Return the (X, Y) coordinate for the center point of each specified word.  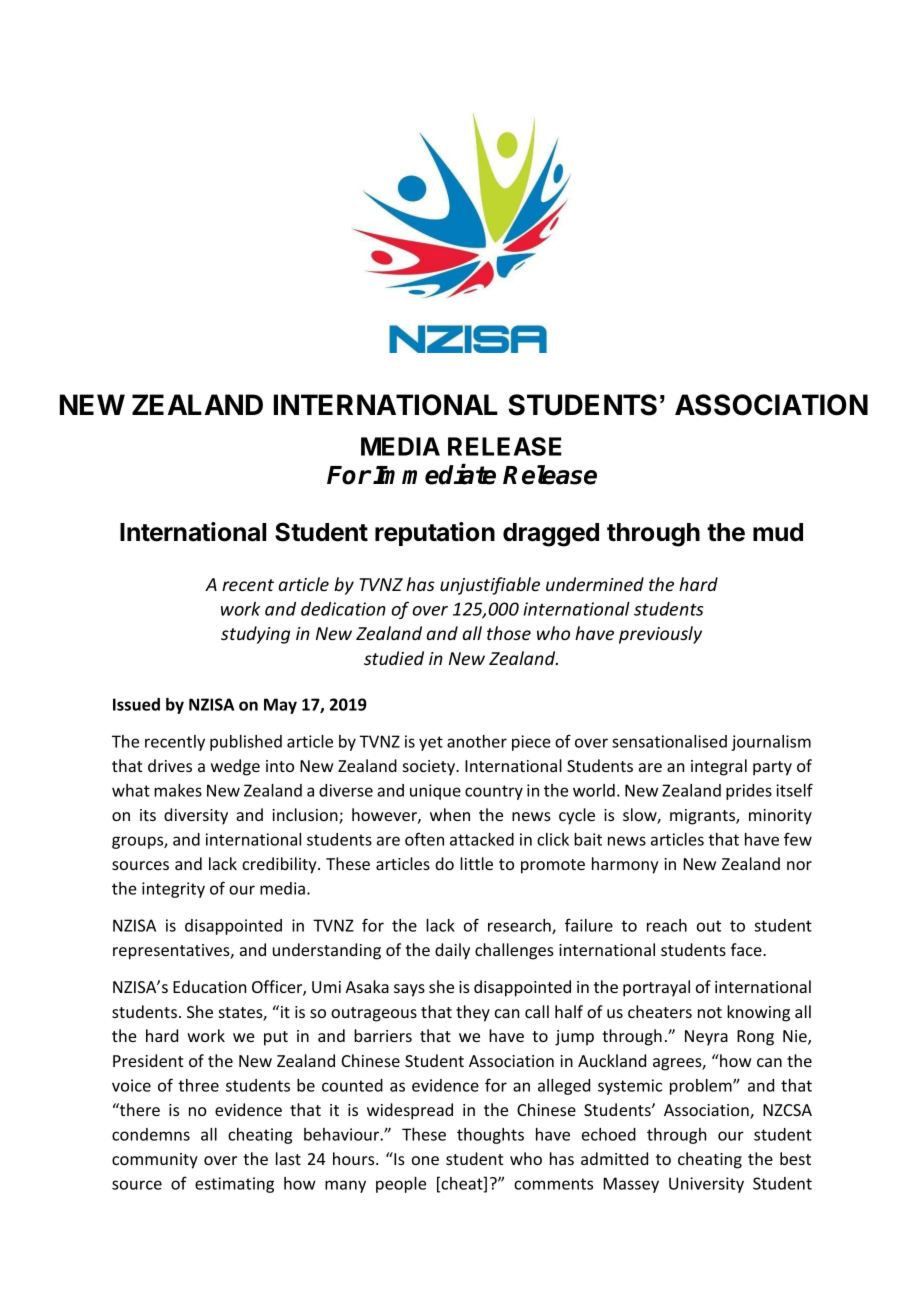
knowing (758, 1013)
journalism (771, 743)
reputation (435, 534)
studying (255, 635)
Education (209, 986)
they (473, 1013)
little (476, 863)
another (477, 741)
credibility (280, 865)
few (798, 839)
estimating (234, 1185)
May (280, 706)
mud (778, 532)
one (425, 1160)
